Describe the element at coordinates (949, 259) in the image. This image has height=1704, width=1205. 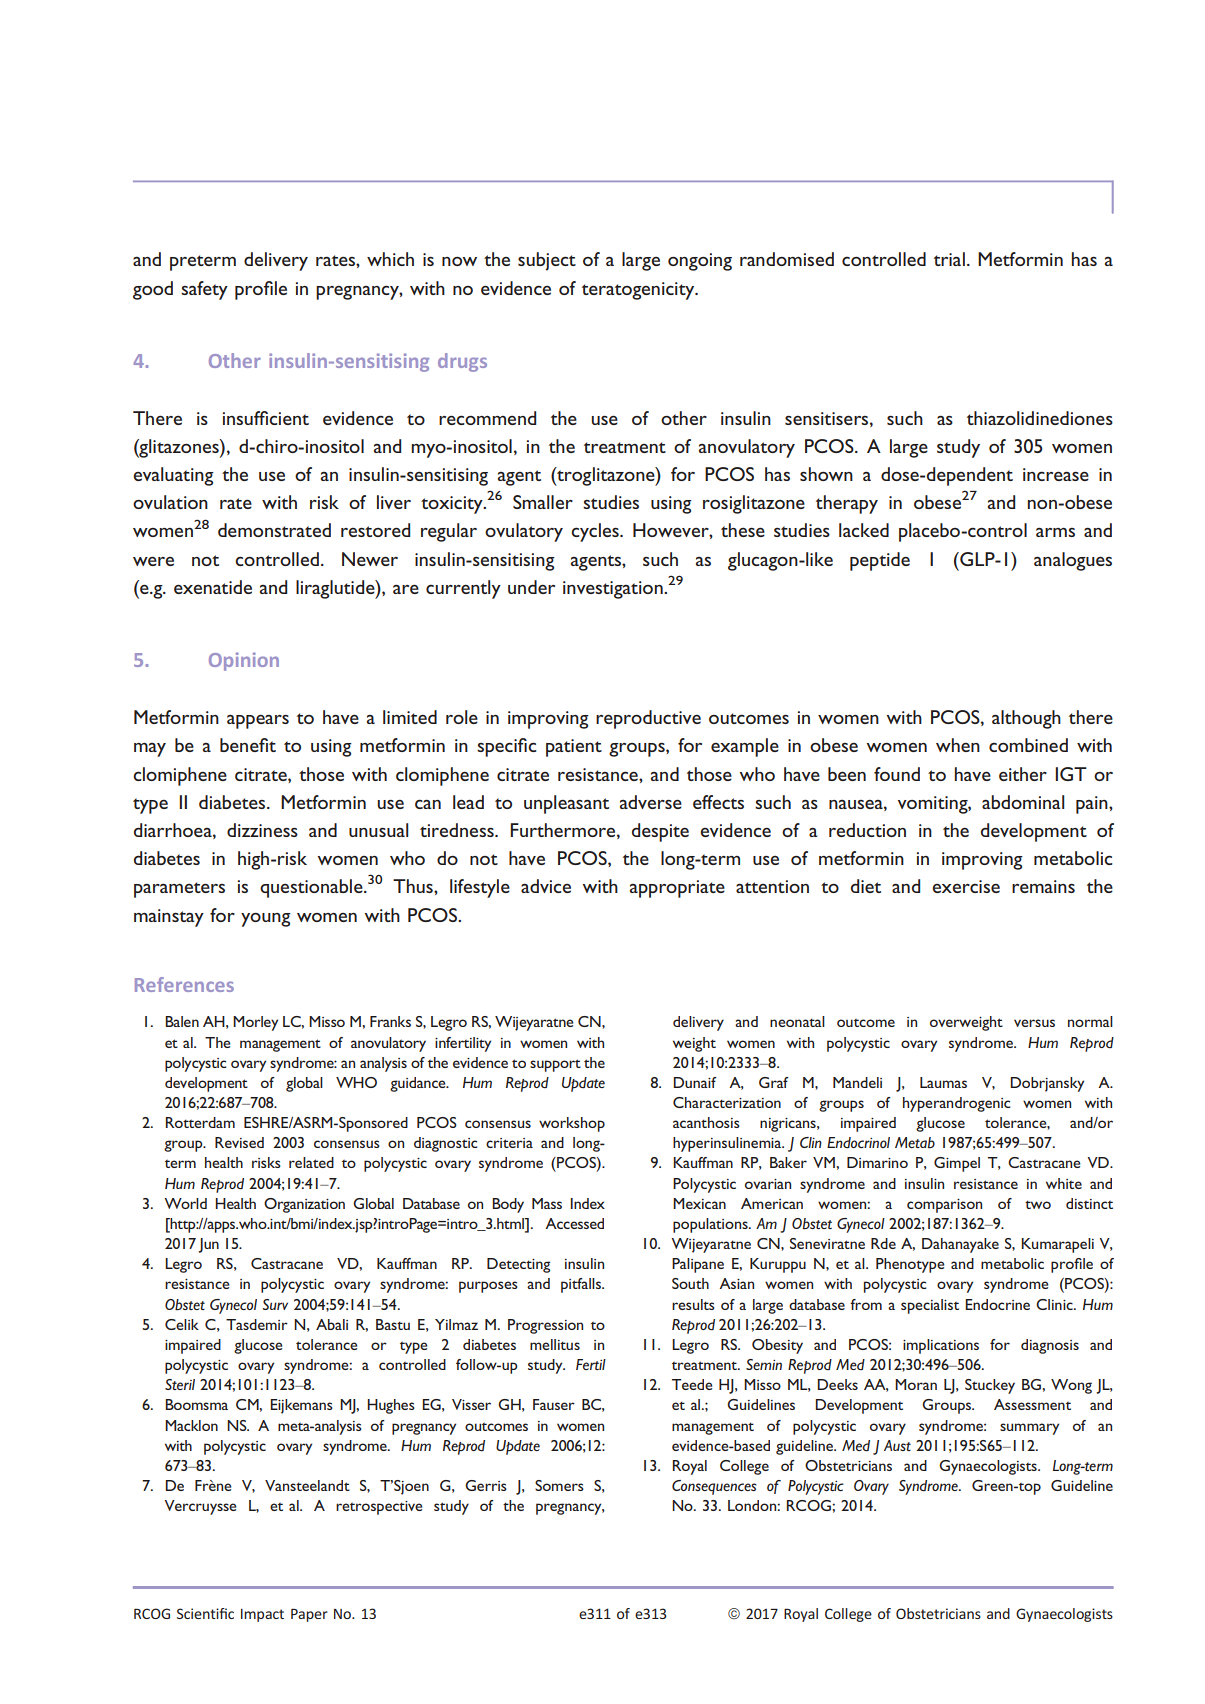
I see `trial` at that location.
